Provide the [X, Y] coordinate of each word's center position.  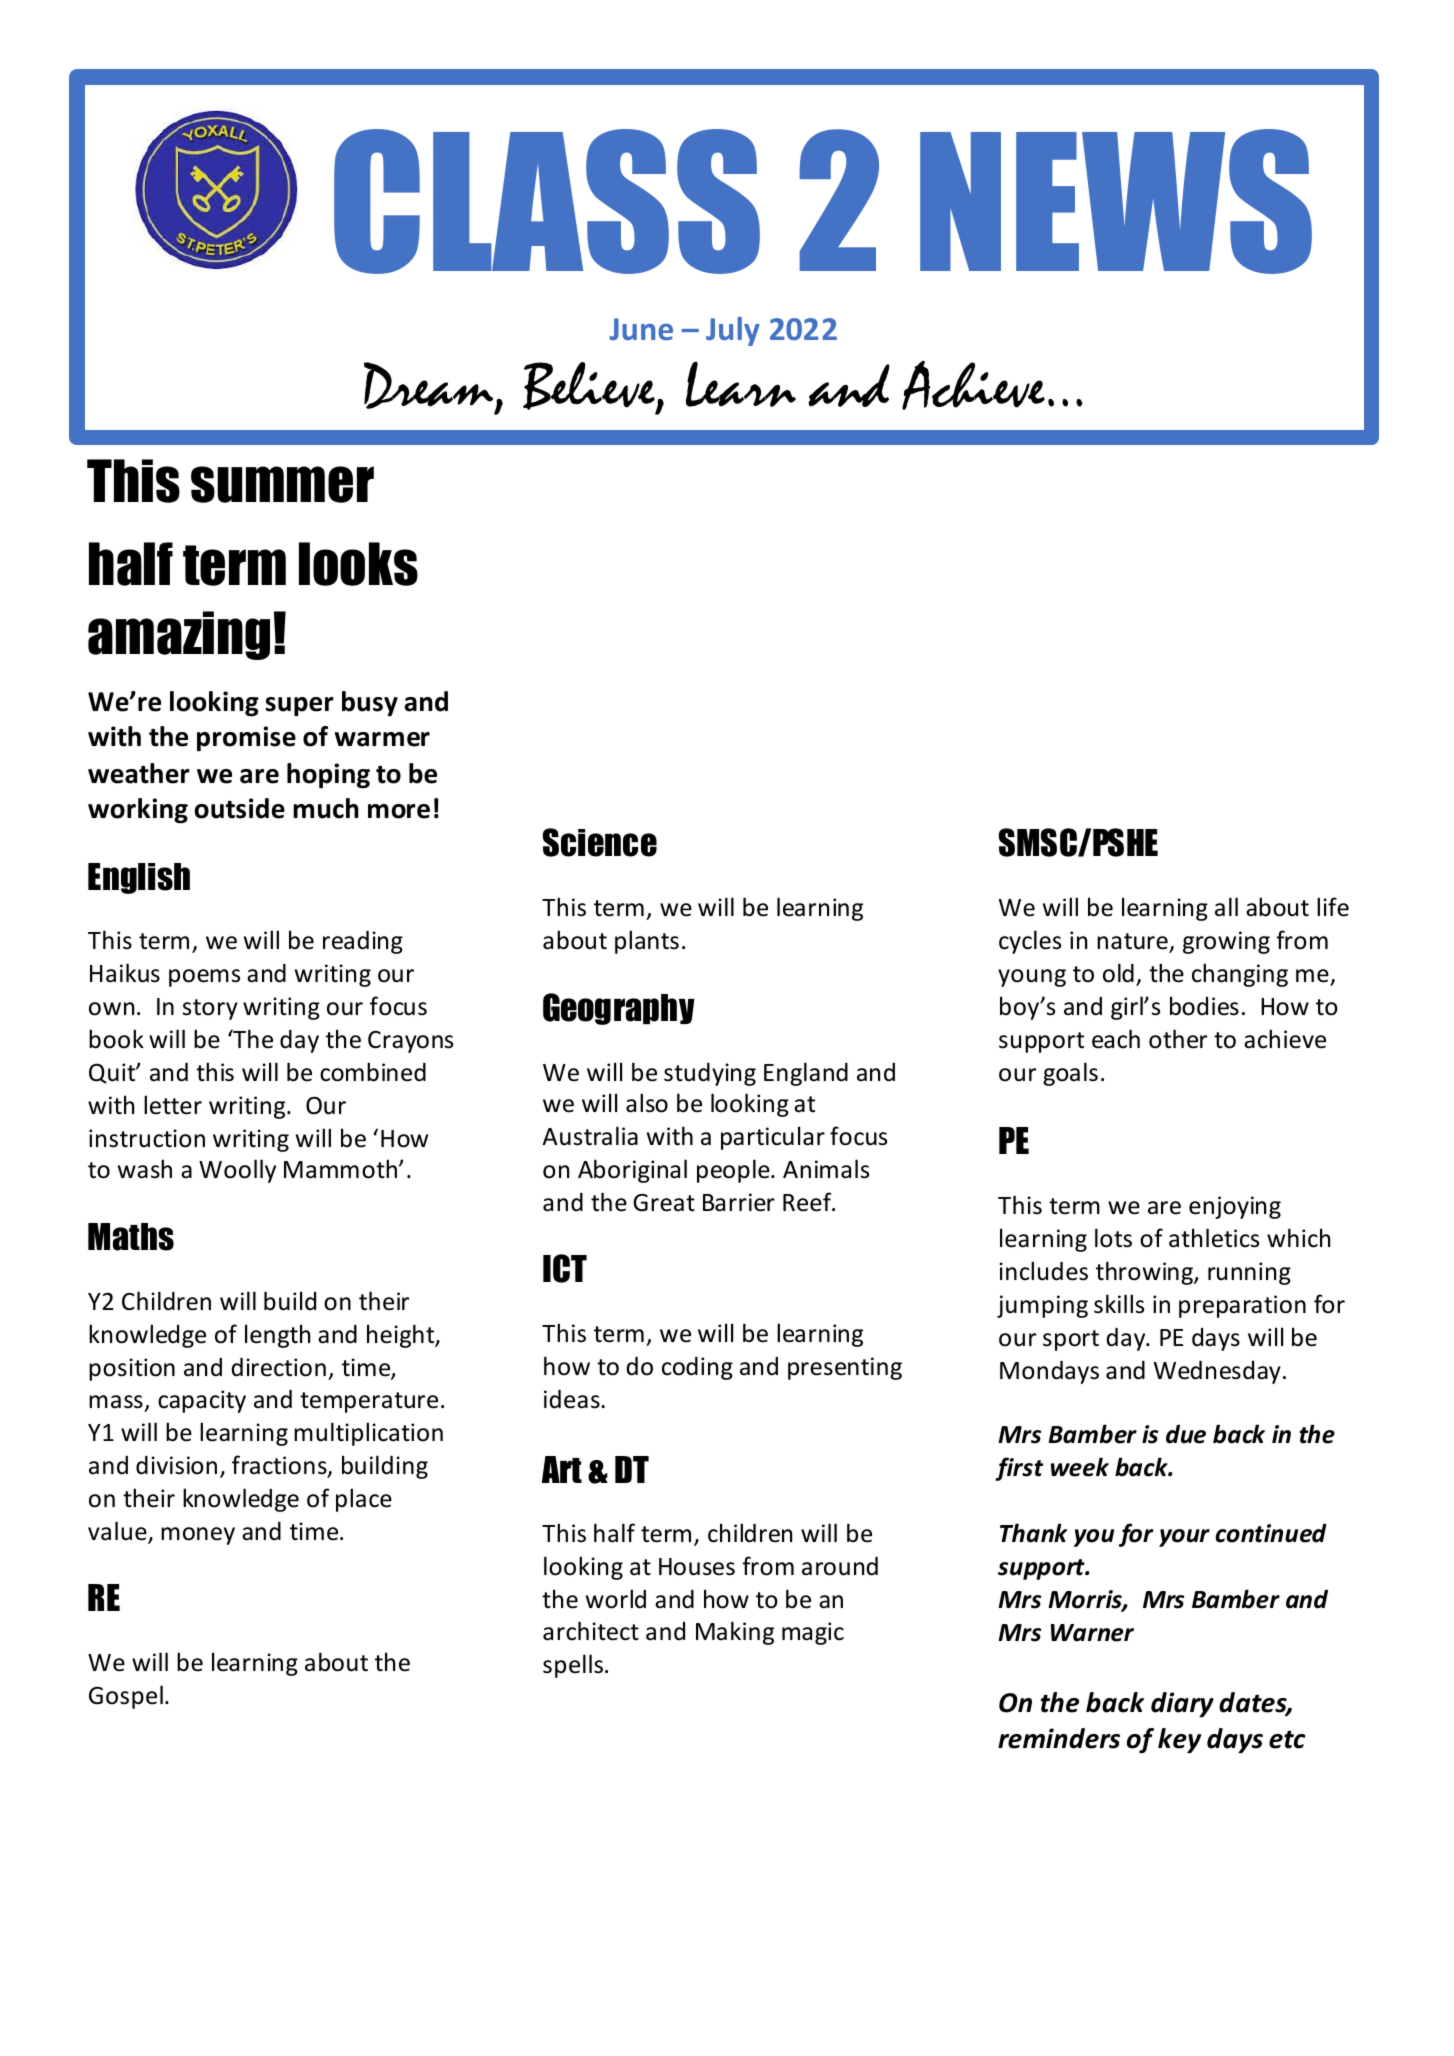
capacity [202, 1401]
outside [239, 808]
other [1178, 1039]
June [641, 329]
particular [773, 1138]
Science [600, 842]
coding [697, 1368]
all [1226, 907]
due [1186, 1434]
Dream [430, 387]
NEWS [1116, 201]
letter [173, 1105]
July [733, 331]
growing [1226, 942]
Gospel [126, 1697]
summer [282, 484]
